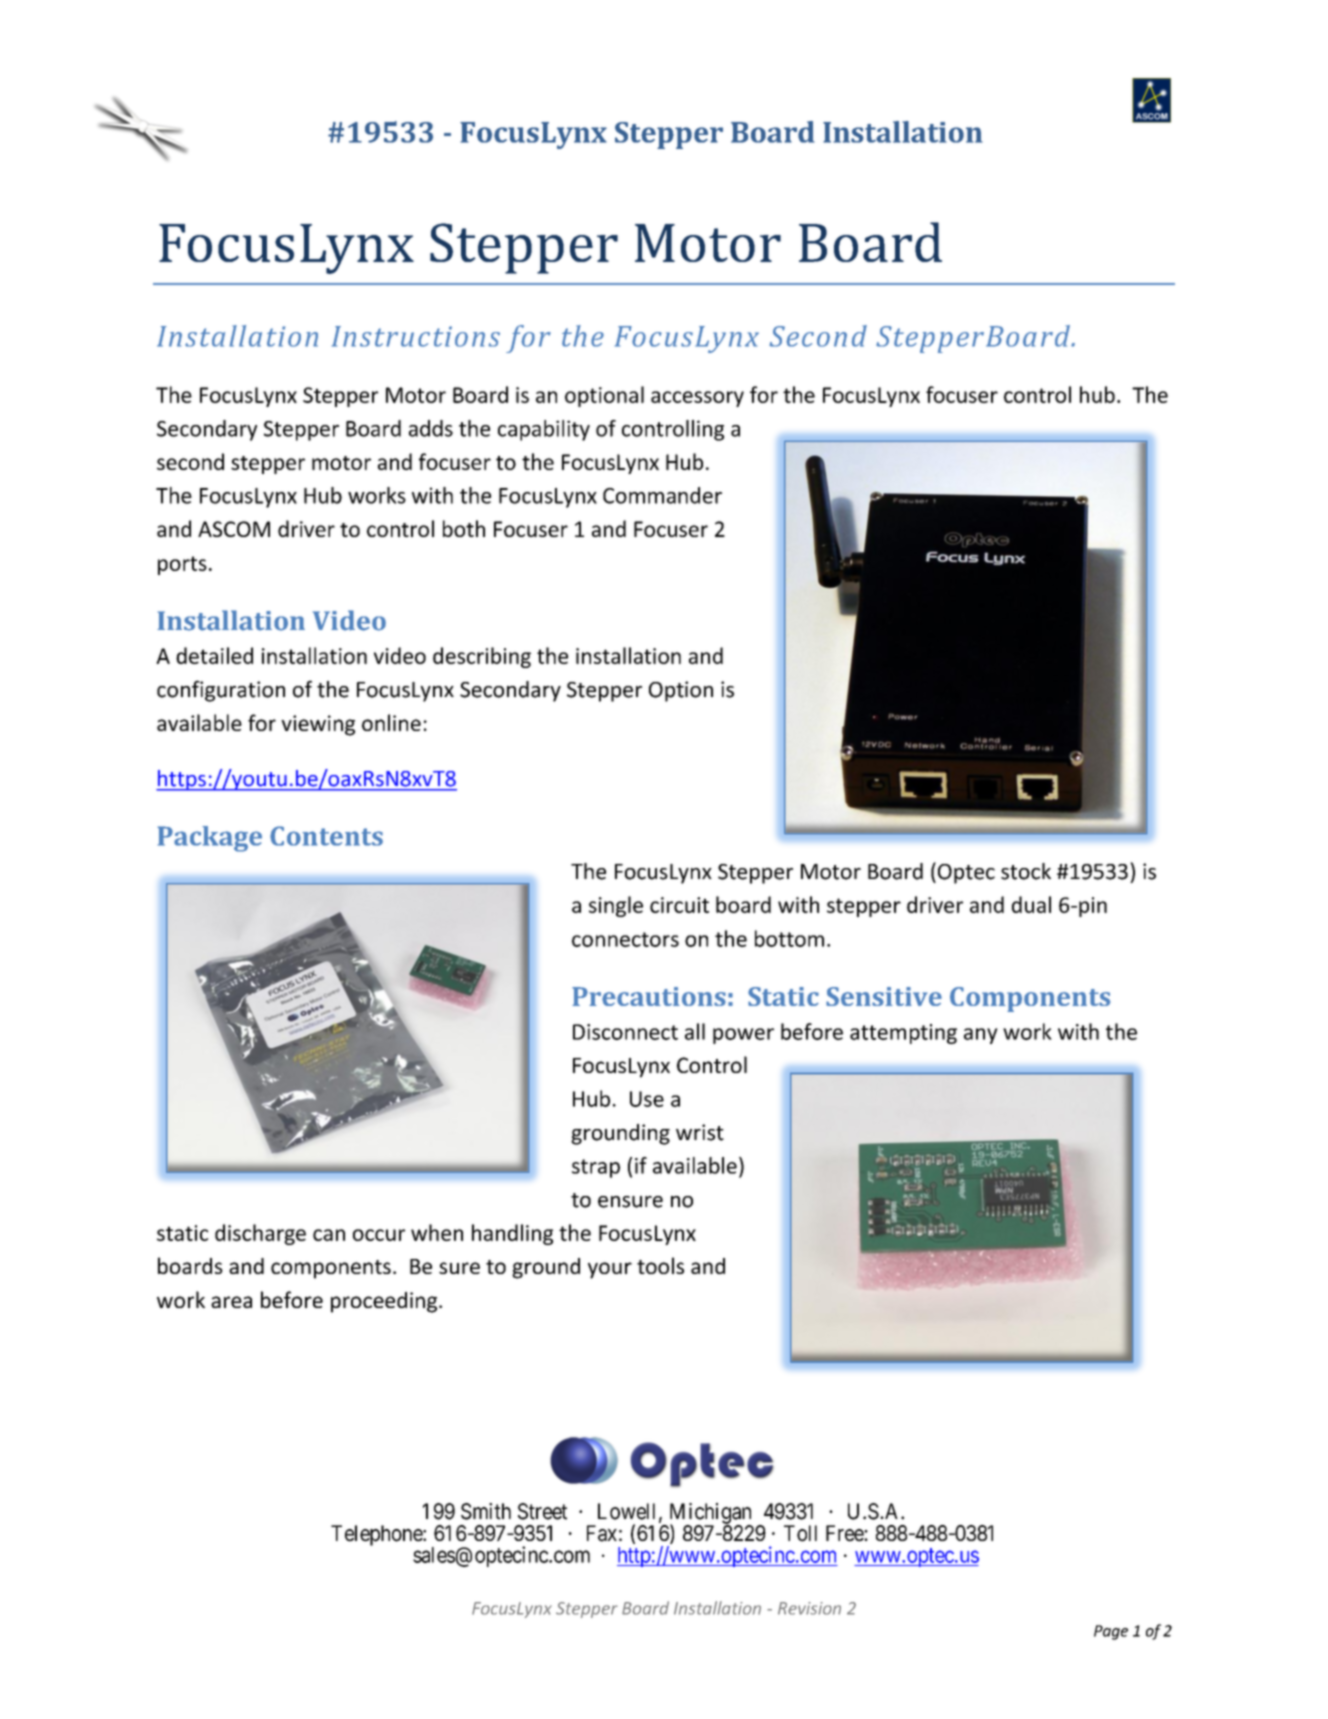 The image size is (1328, 1719). Describe the element at coordinates (1026, 871) in the image. I see `stock` at that location.
